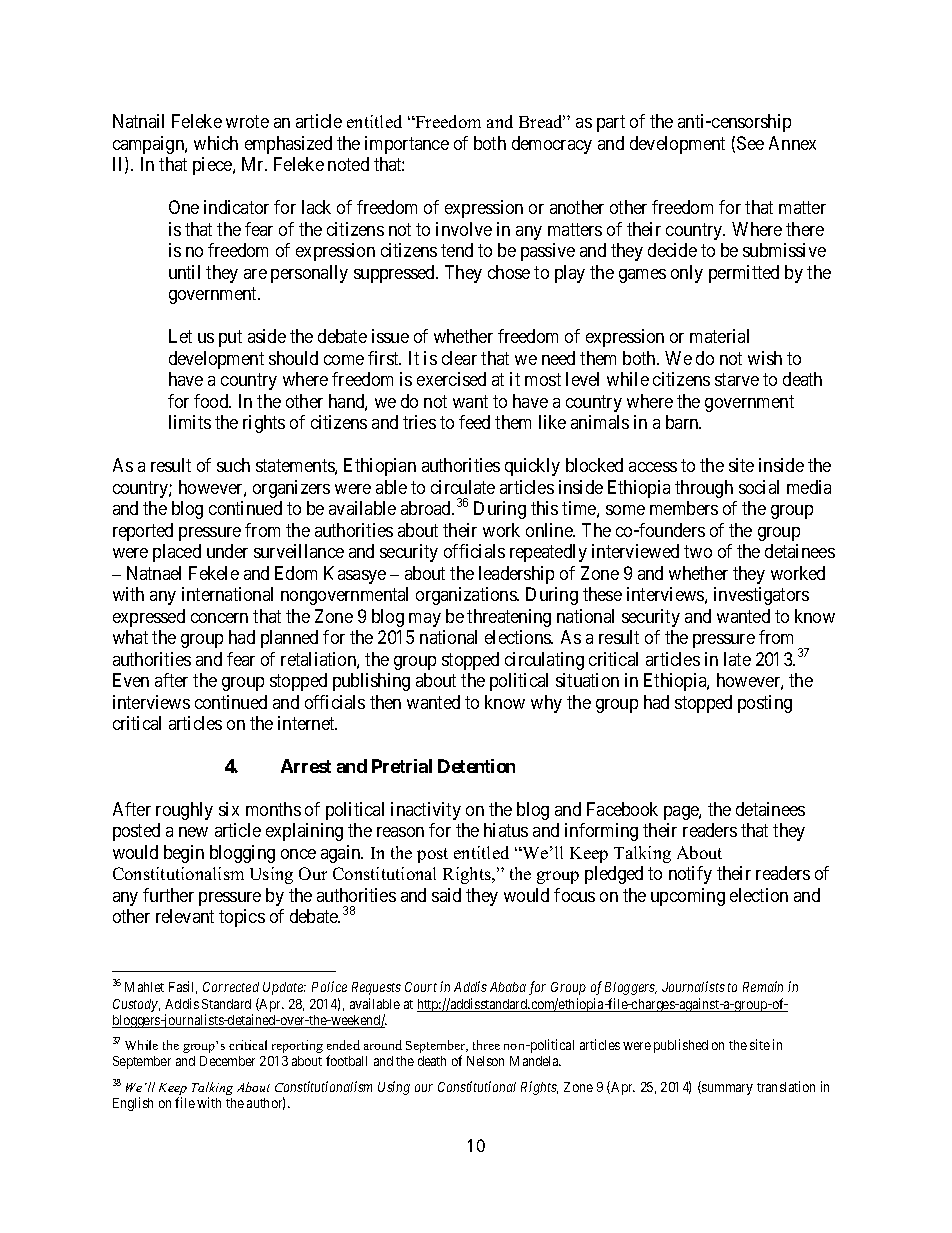  I want to click on organizations, so click(467, 596).
